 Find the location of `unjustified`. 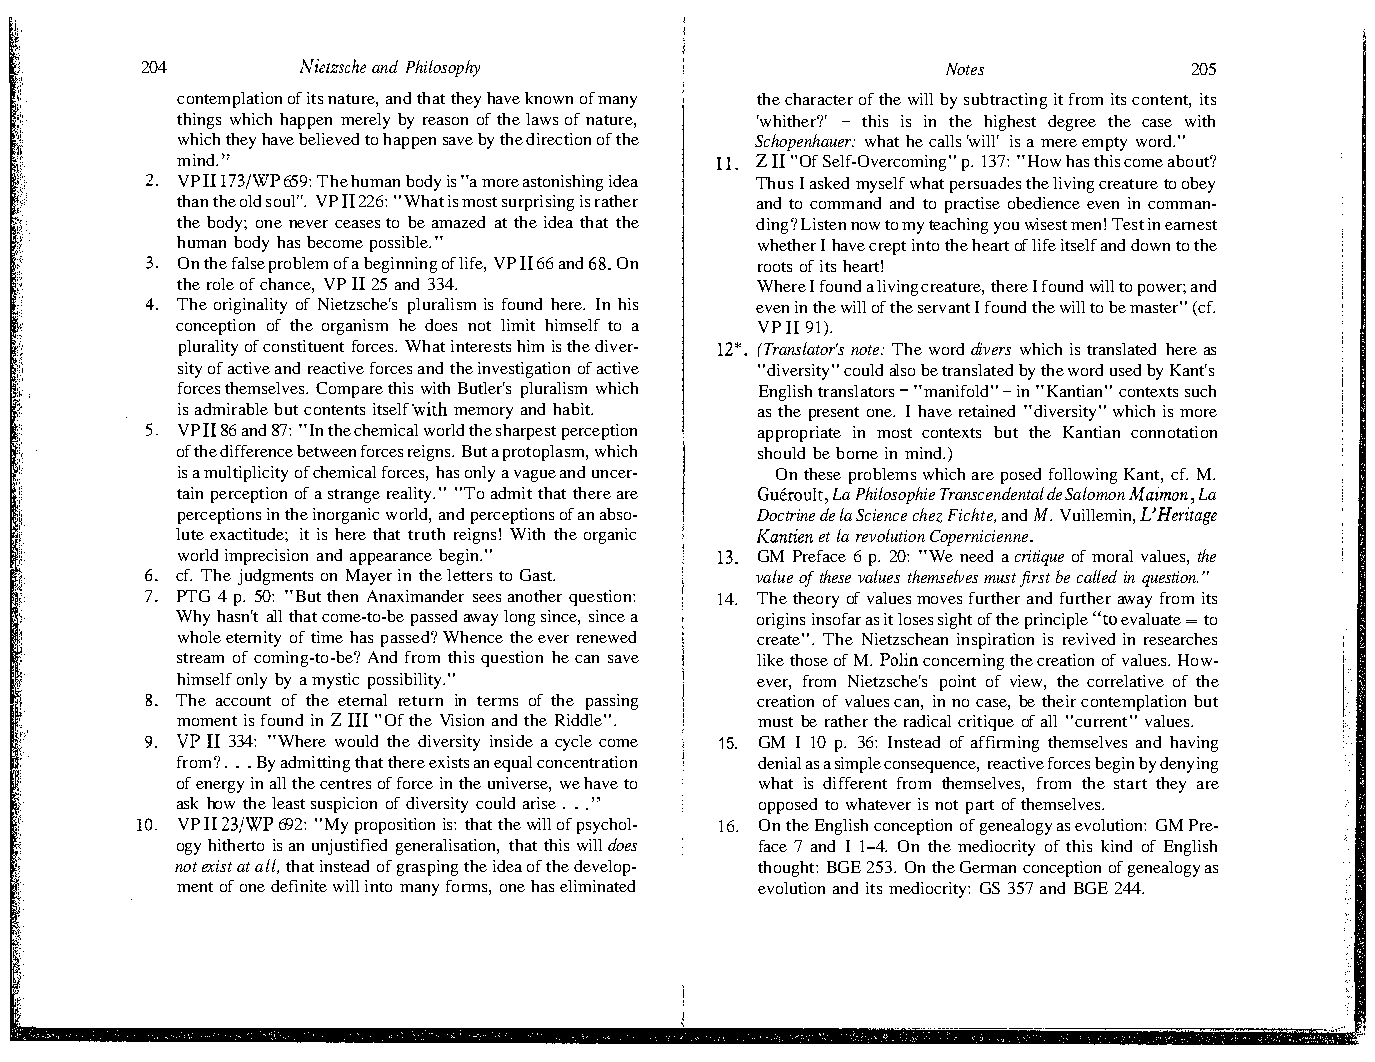

unjustified is located at coordinates (349, 847).
